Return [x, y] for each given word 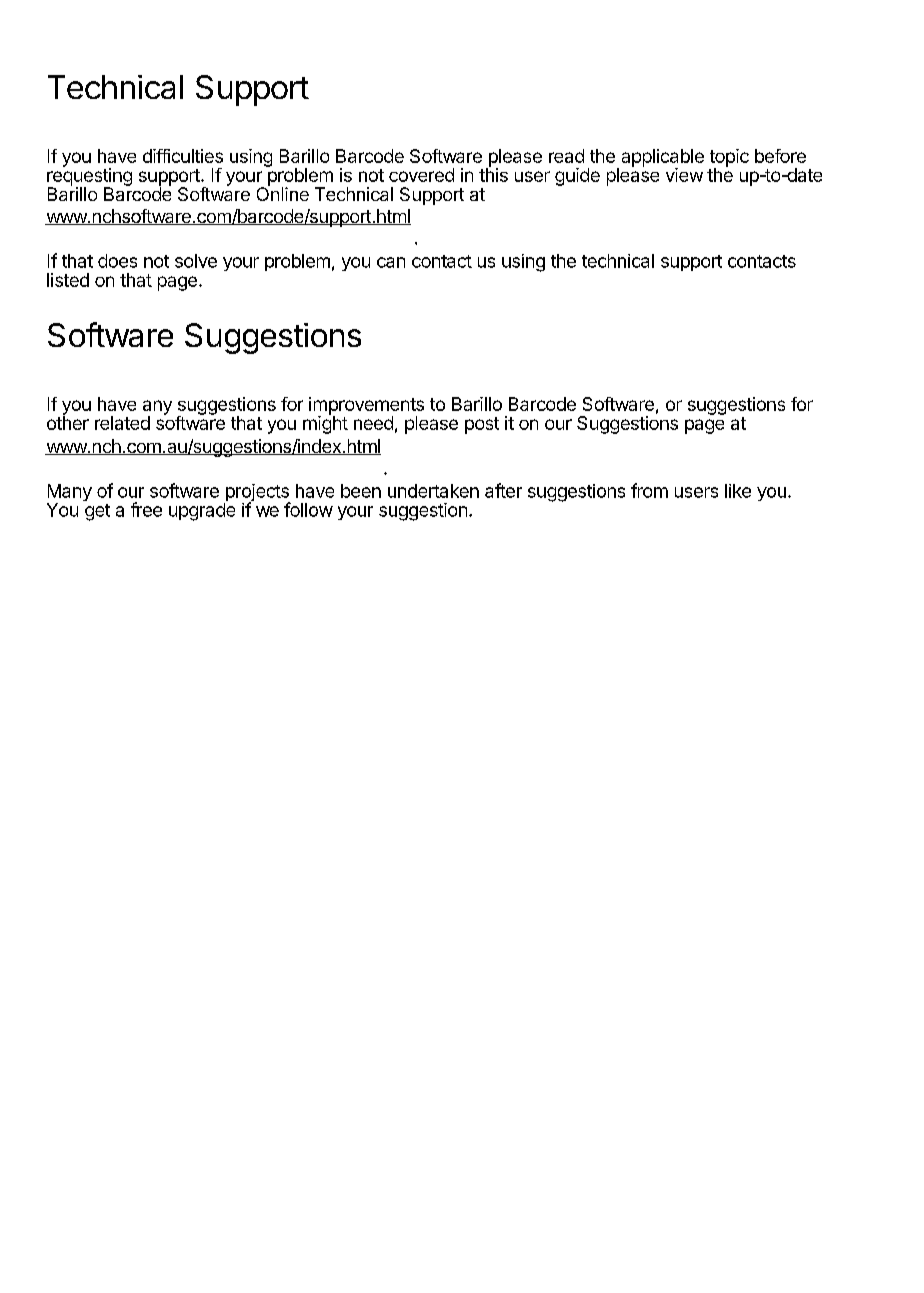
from [649, 490]
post [482, 425]
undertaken [433, 491]
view [684, 175]
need [373, 423]
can [391, 262]
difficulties [183, 156]
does [117, 261]
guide [577, 177]
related [122, 423]
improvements [366, 407]
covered [421, 175]
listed [68, 280]
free [146, 509]
